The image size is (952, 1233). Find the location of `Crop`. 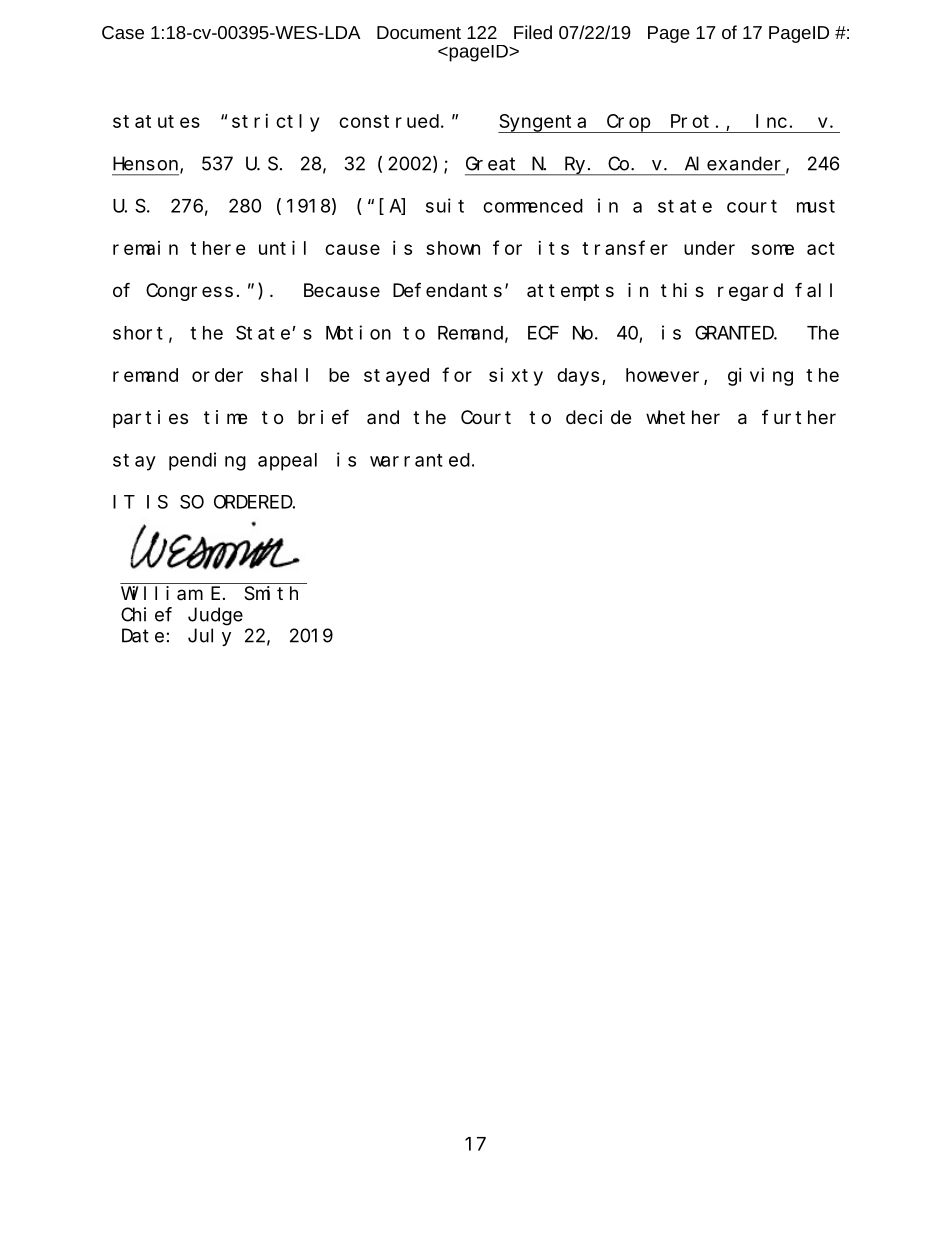

Crop is located at coordinates (628, 123).
